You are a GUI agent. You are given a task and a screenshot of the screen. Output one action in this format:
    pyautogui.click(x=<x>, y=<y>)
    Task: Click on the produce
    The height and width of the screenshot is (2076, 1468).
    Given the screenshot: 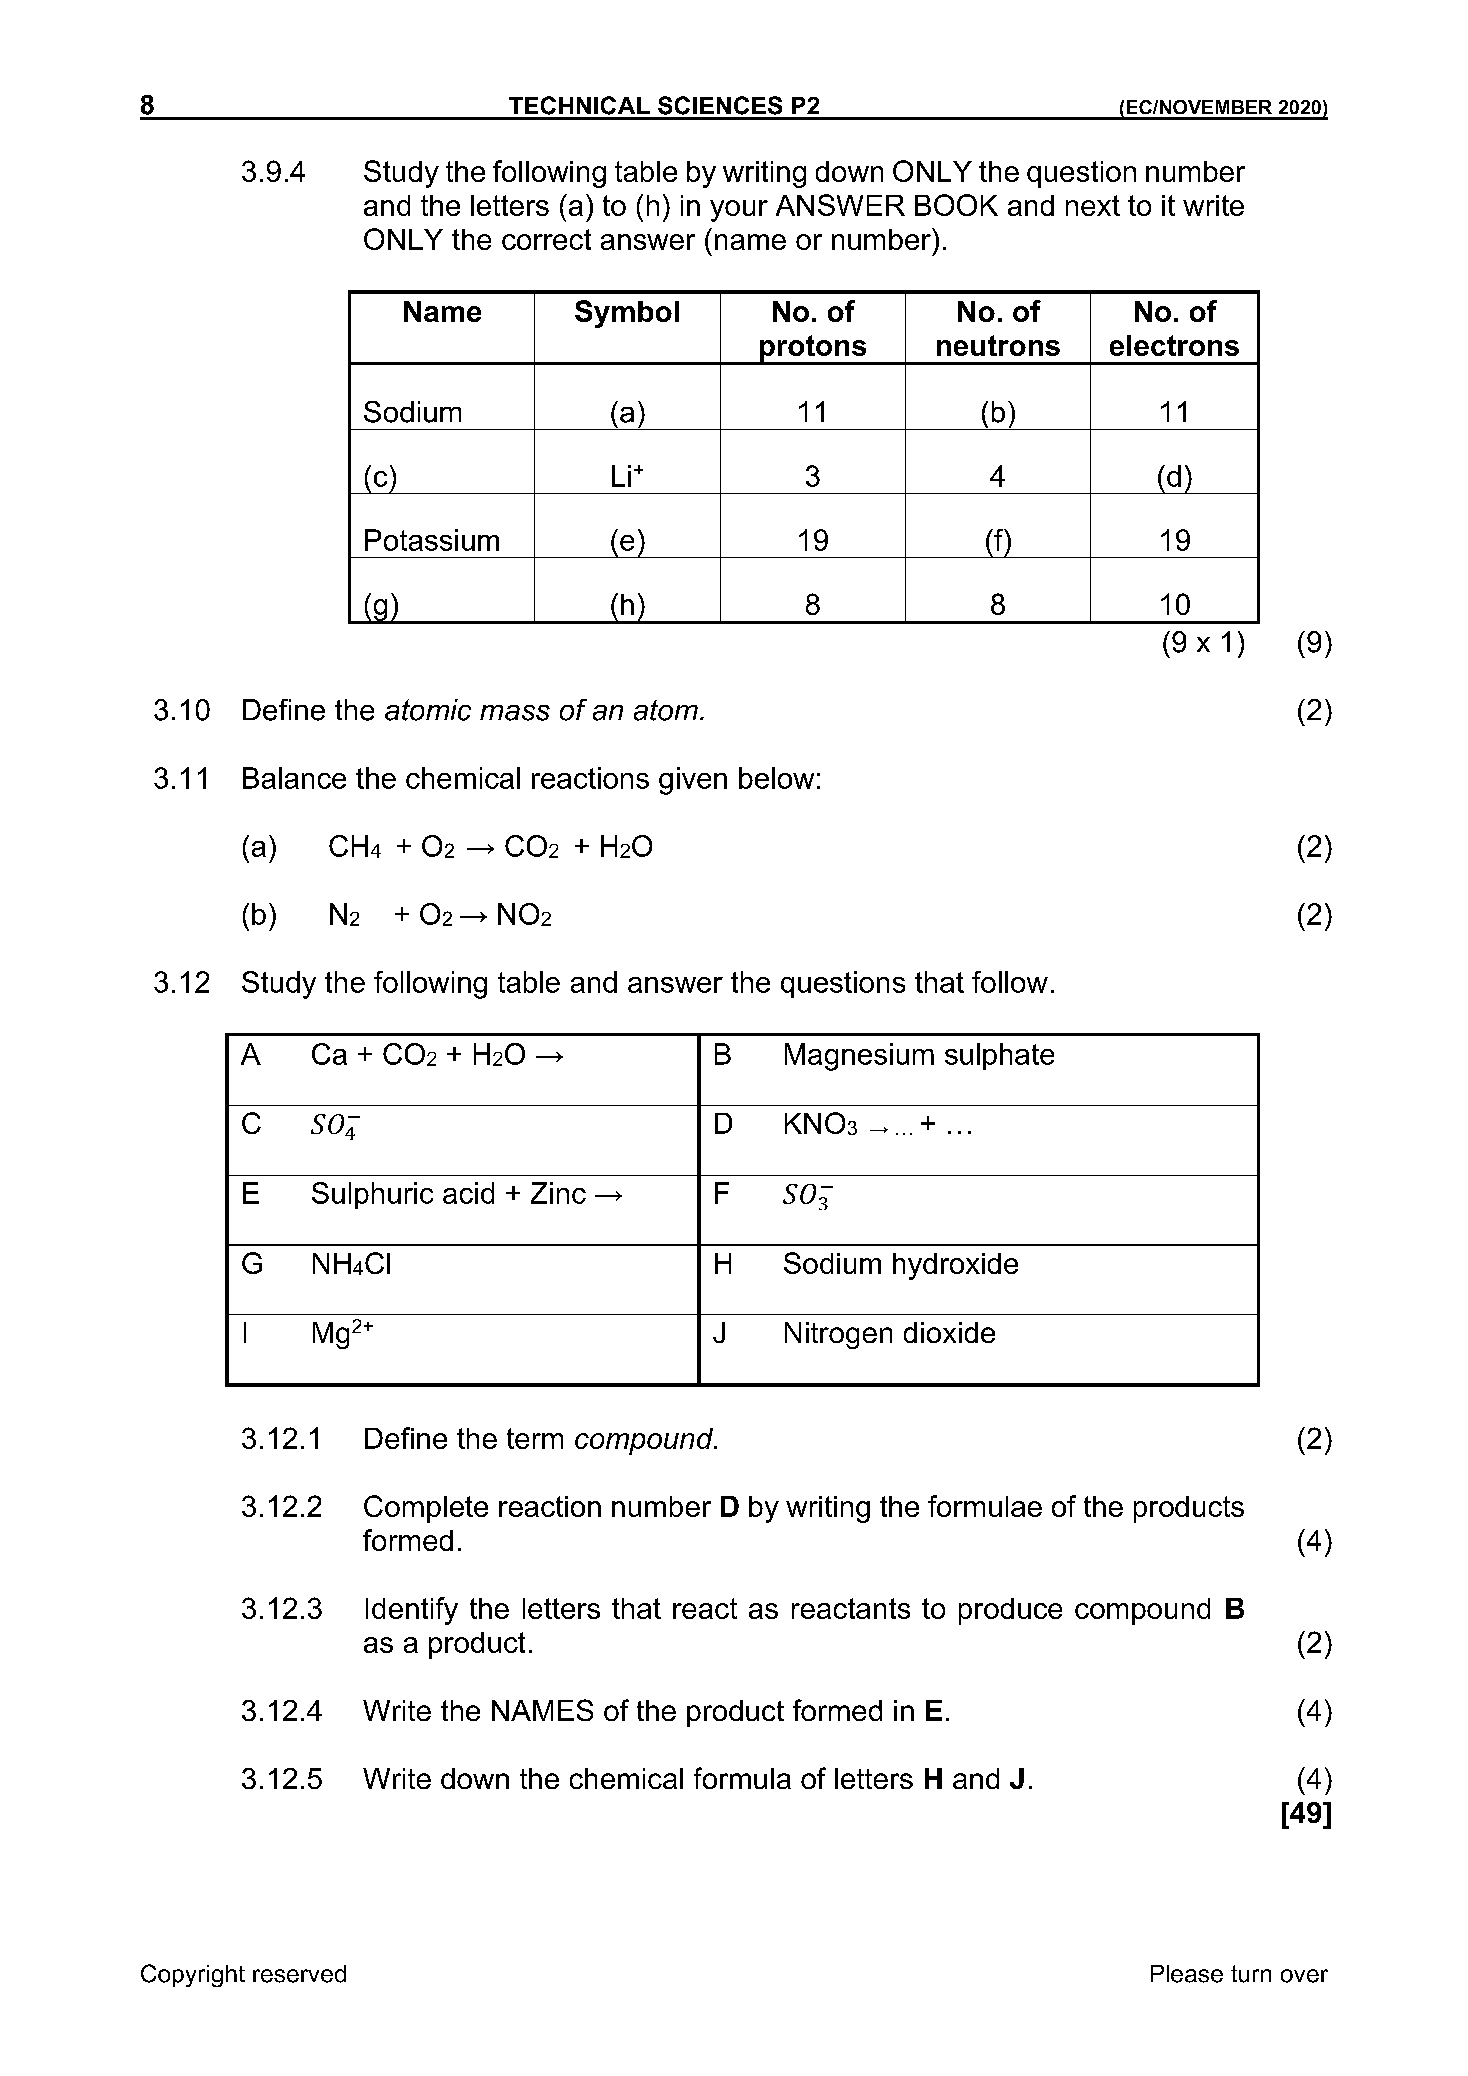 What is the action you would take?
    pyautogui.click(x=1010, y=1611)
